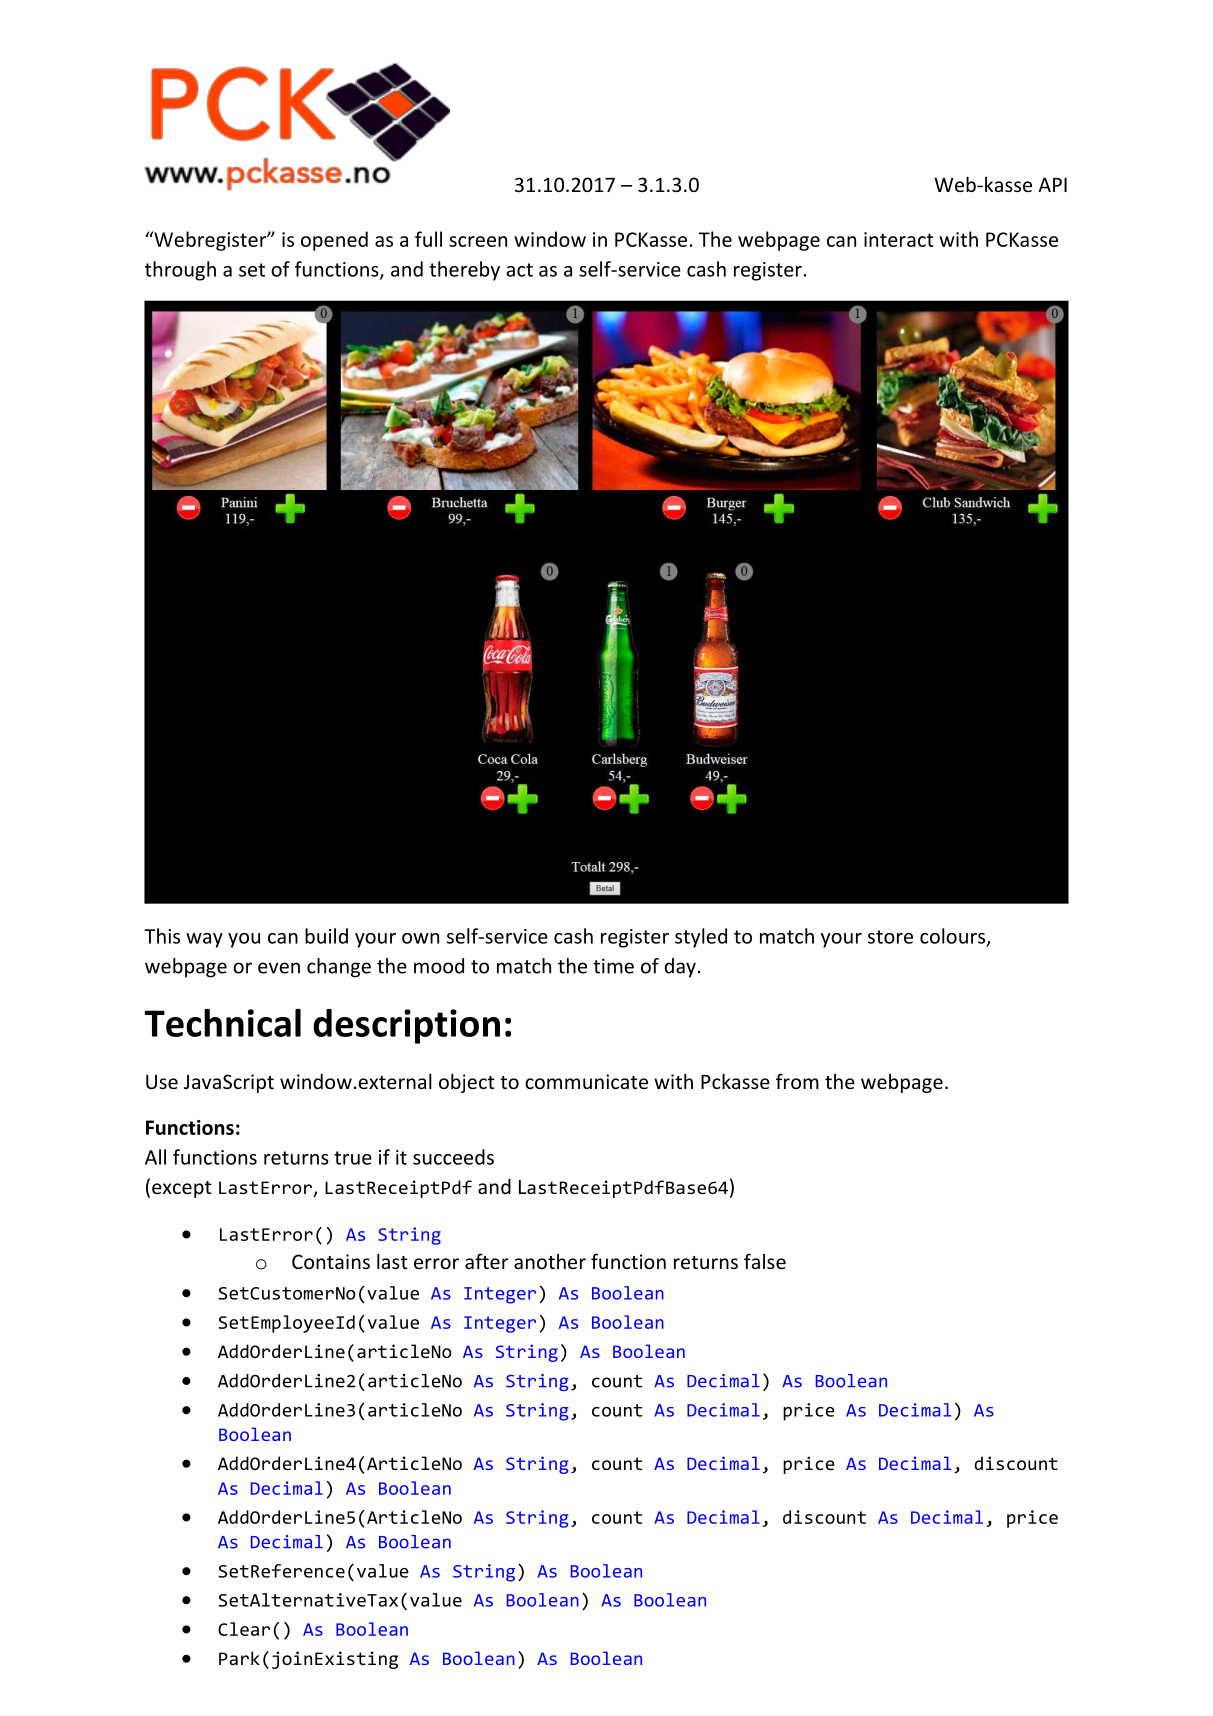 The height and width of the screenshot is (1716, 1213). Describe the element at coordinates (464, 271) in the screenshot. I see `thereby` at that location.
